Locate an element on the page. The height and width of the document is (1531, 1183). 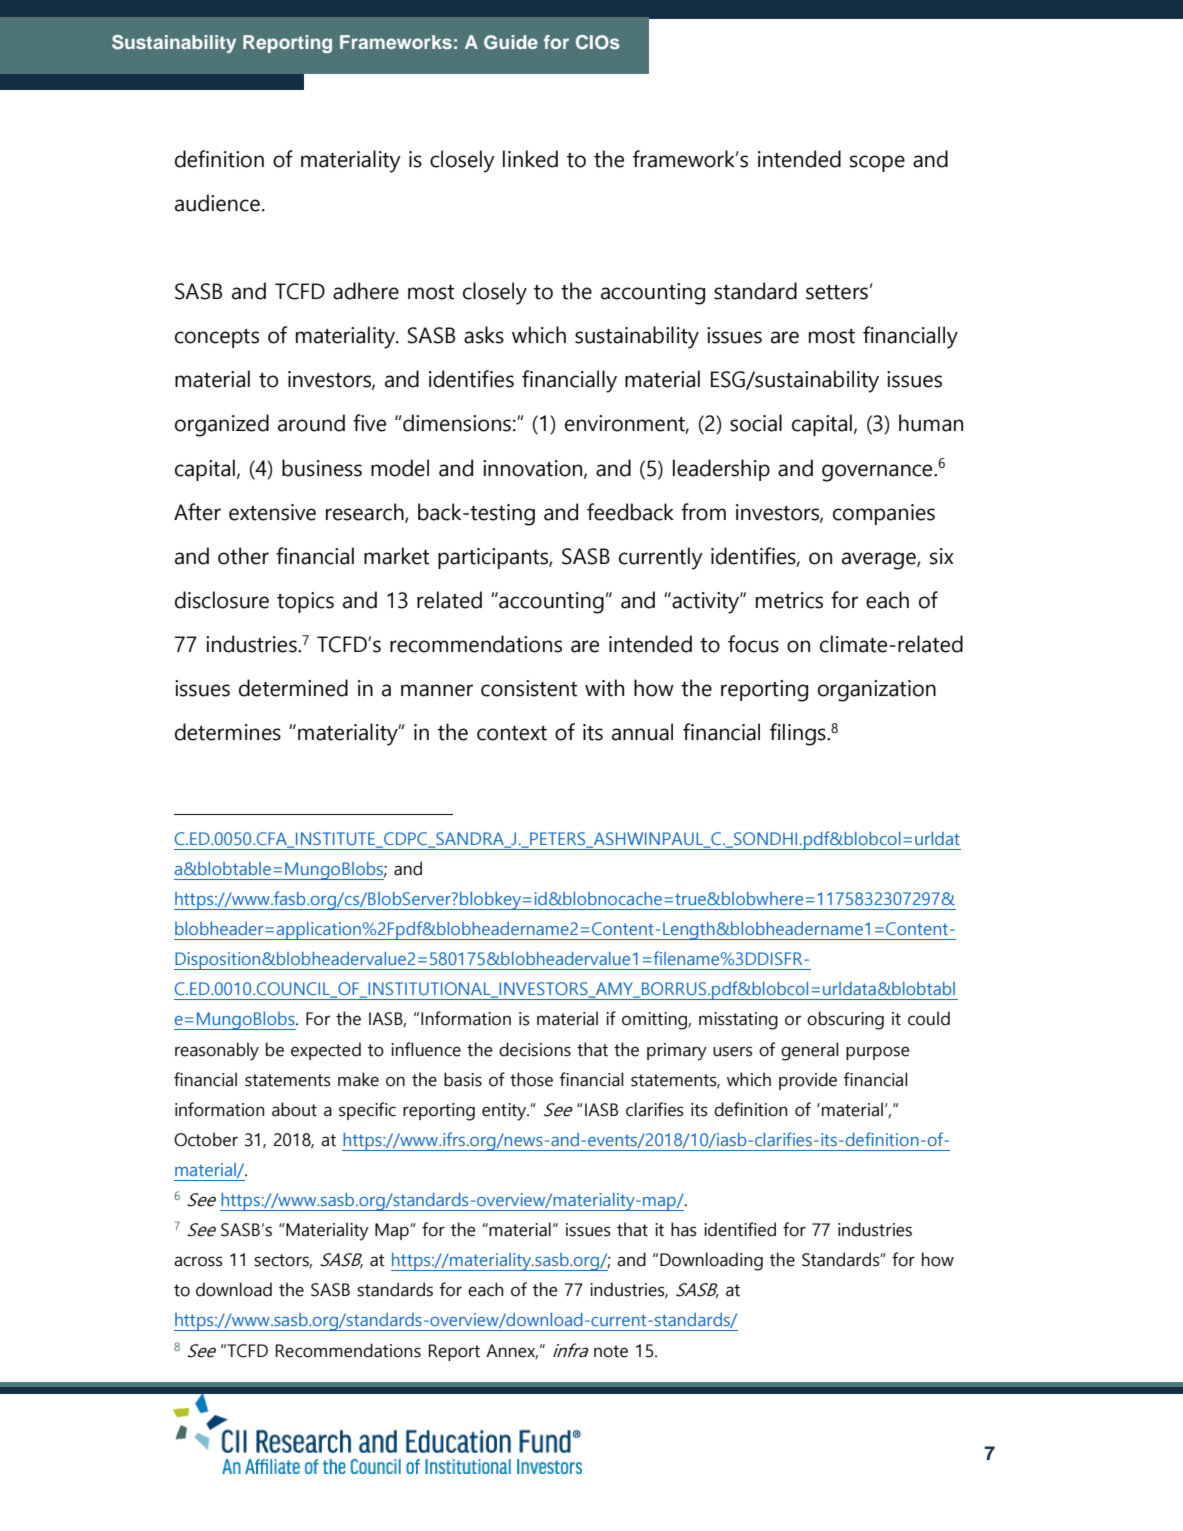
organization is located at coordinates (877, 691).
